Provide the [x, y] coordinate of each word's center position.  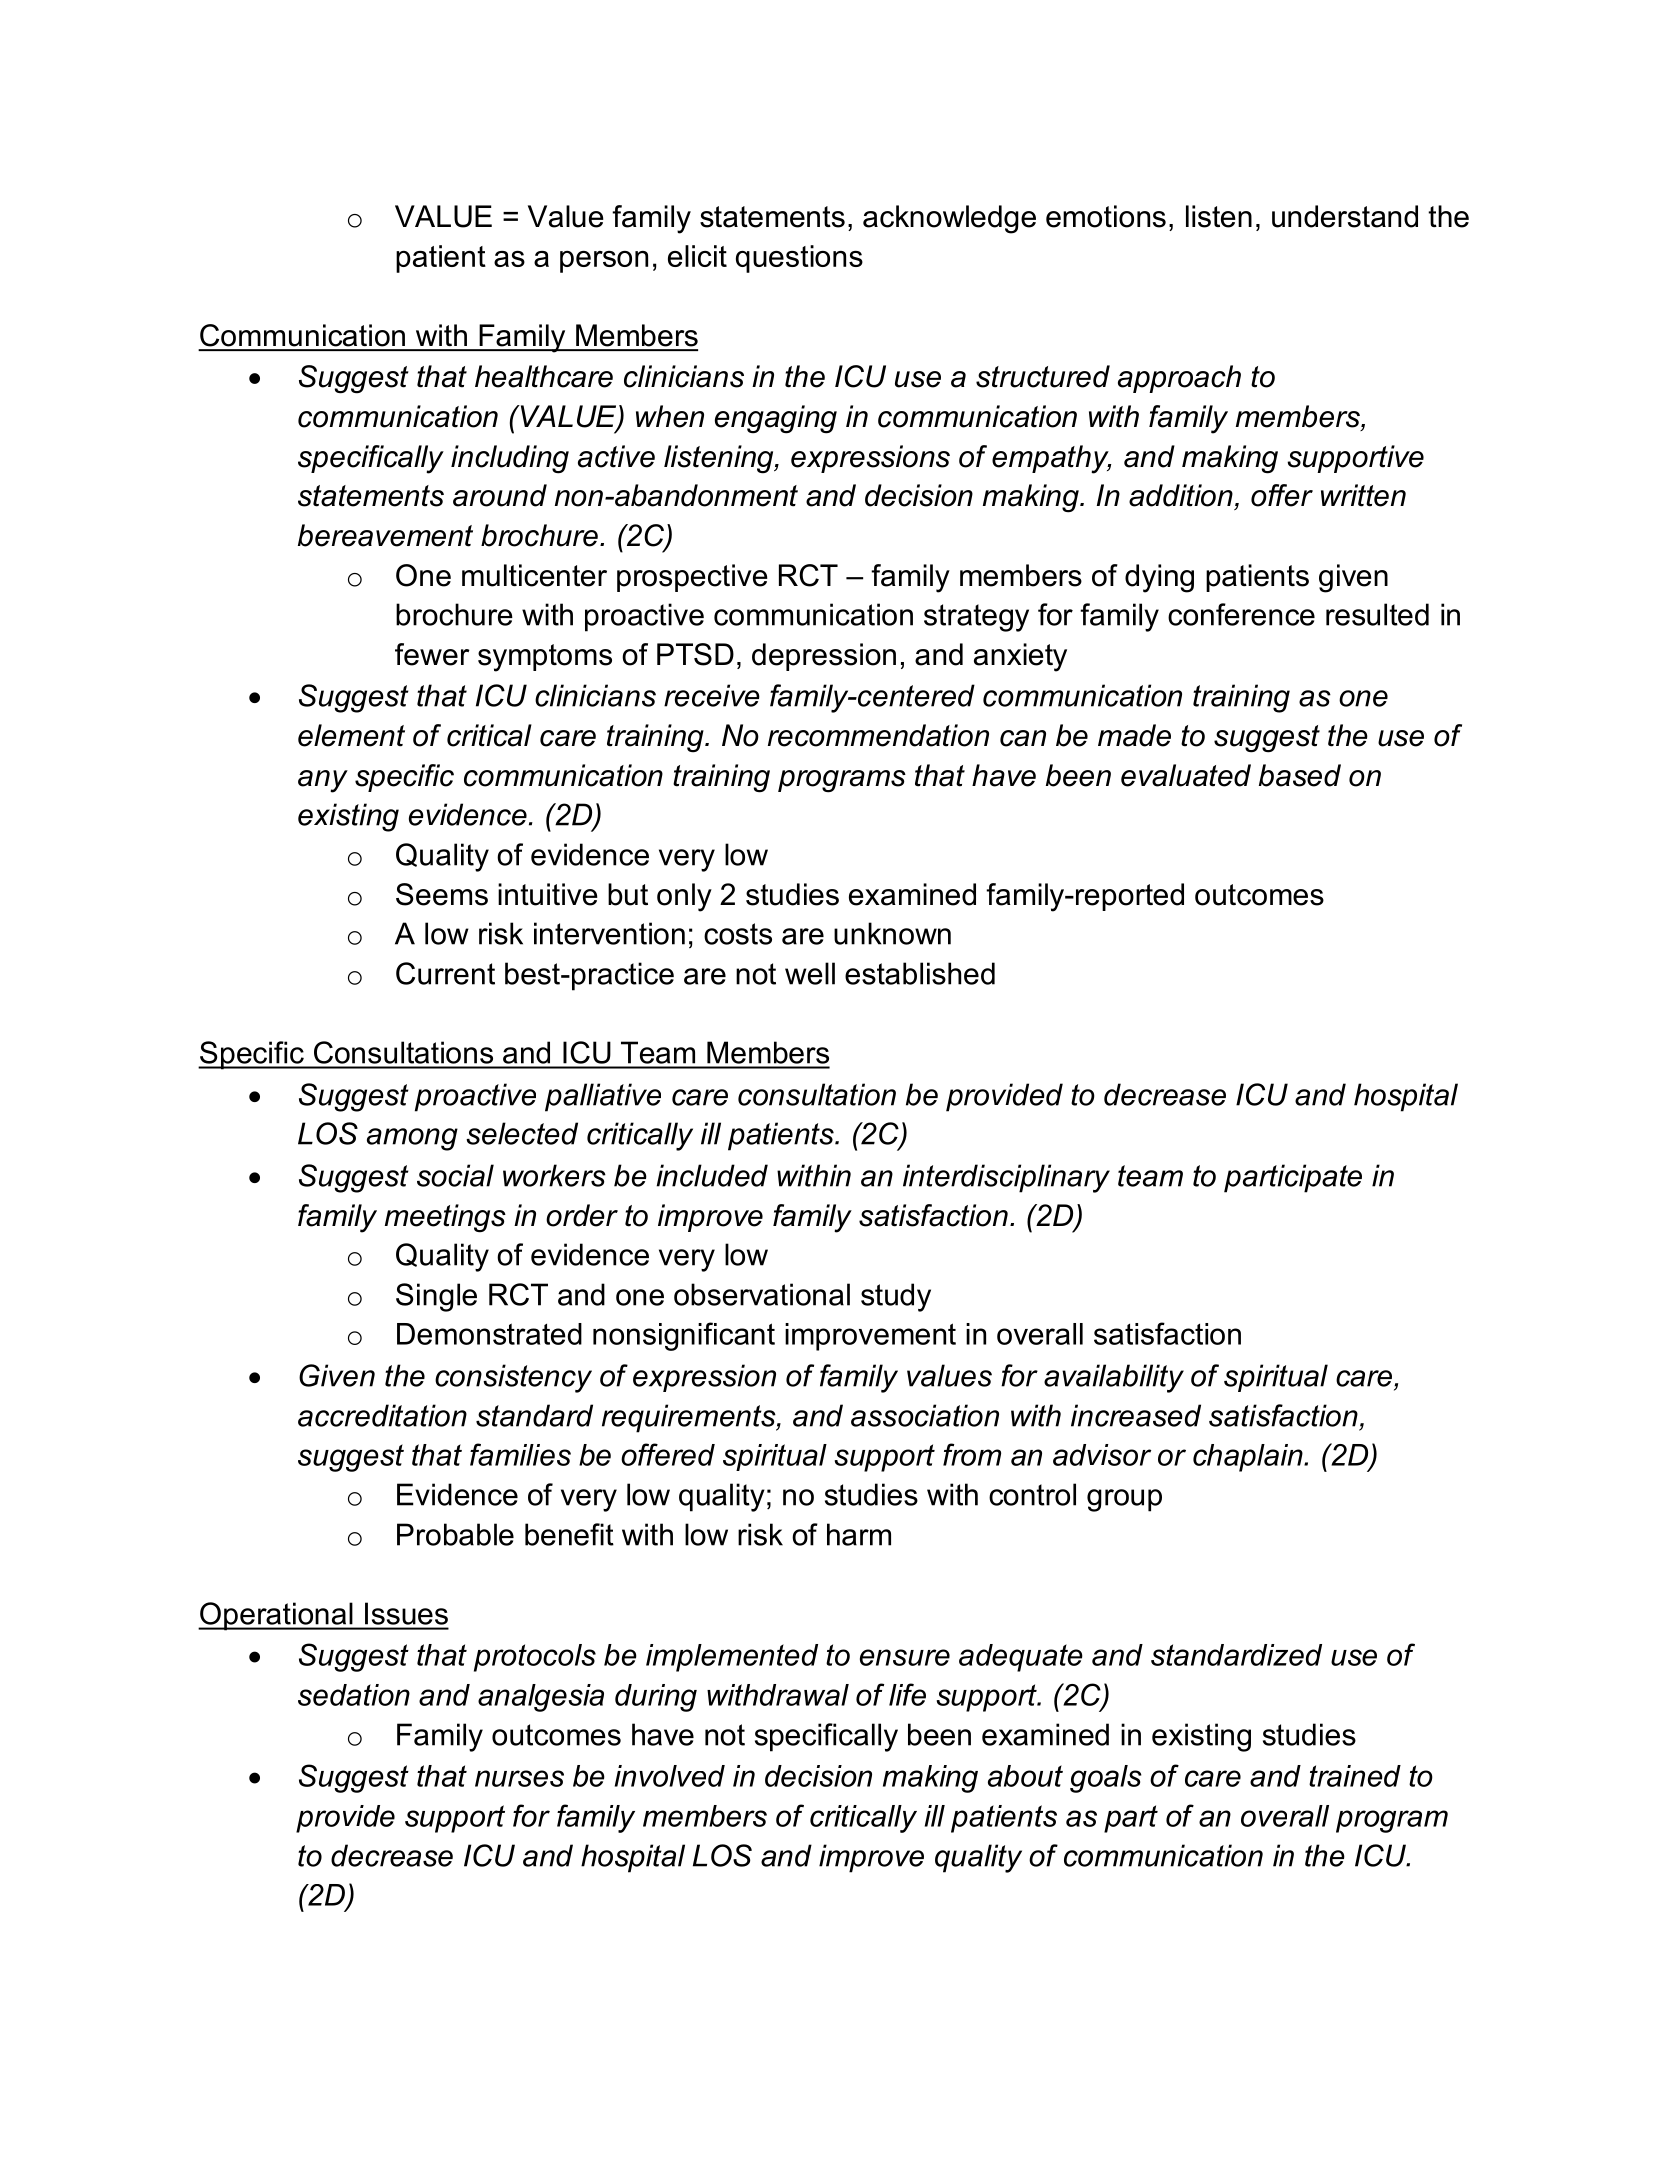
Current [445, 973]
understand [1345, 216]
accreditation [382, 1415]
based [1300, 775]
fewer [432, 654]
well [810, 973]
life [907, 1694]
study [896, 1297]
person [604, 262]
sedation [354, 1695]
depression [824, 657]
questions [799, 259]
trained [1355, 1776]
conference [1241, 614]
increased [1136, 1415]
